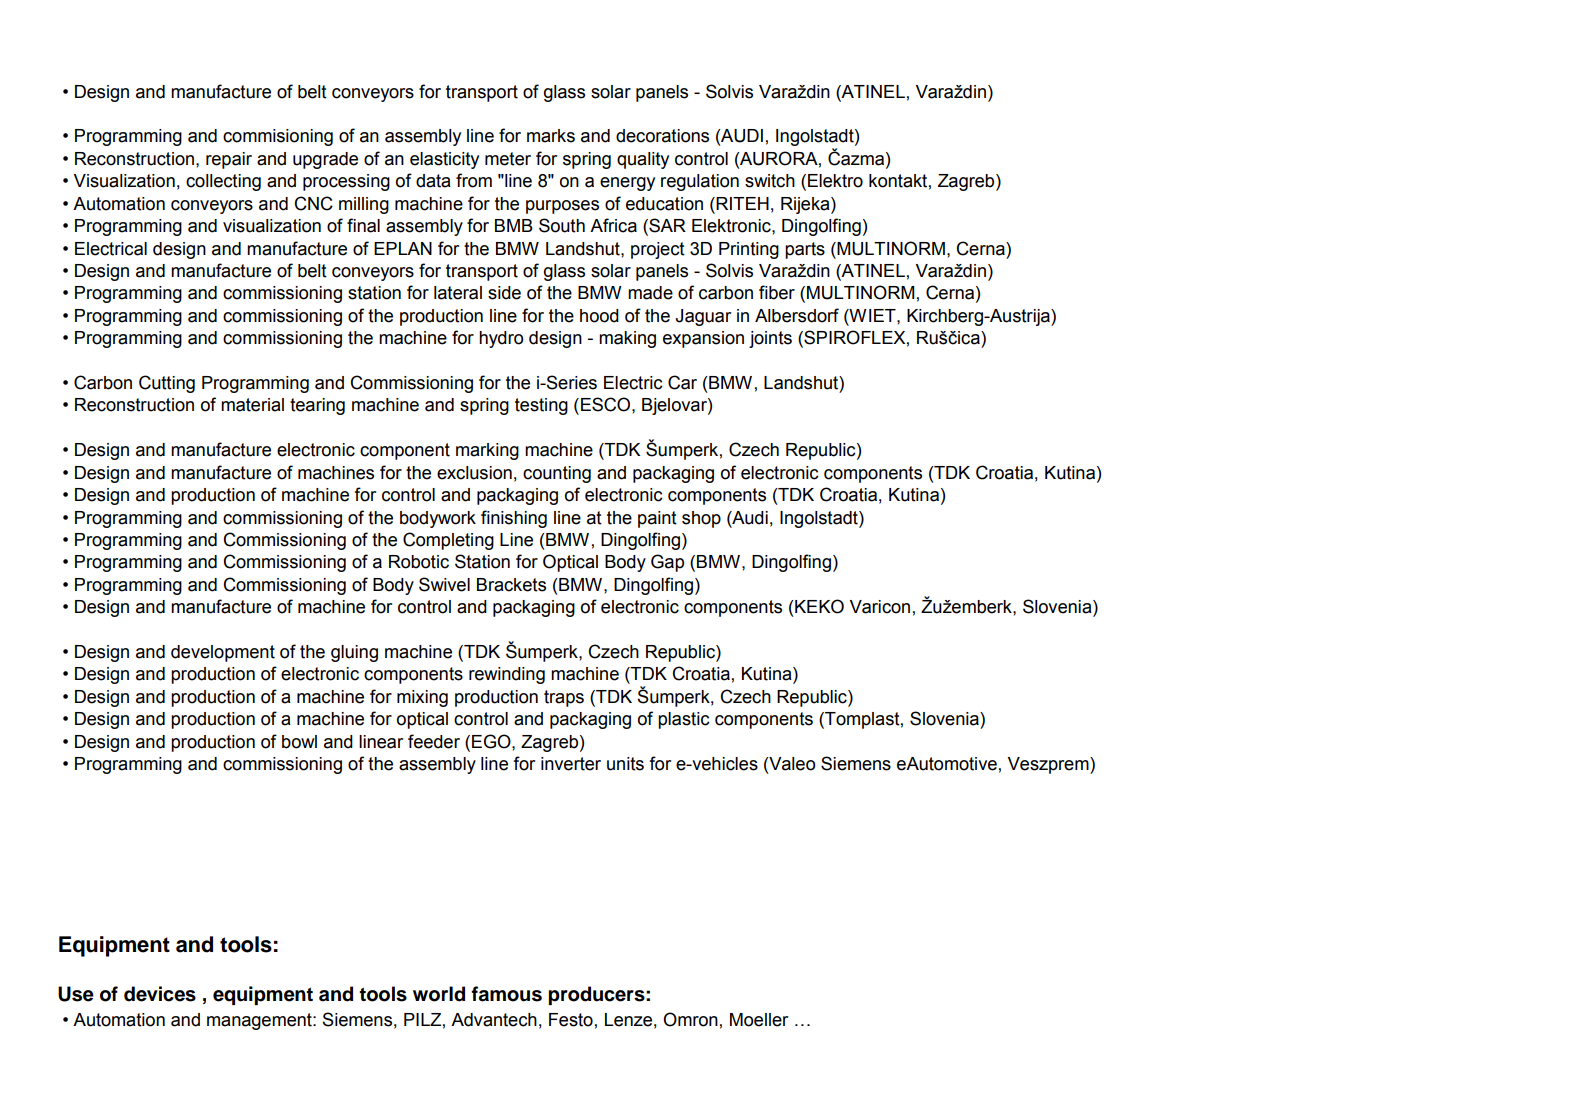  Describe the element at coordinates (229, 160) in the image. I see `repair` at that location.
